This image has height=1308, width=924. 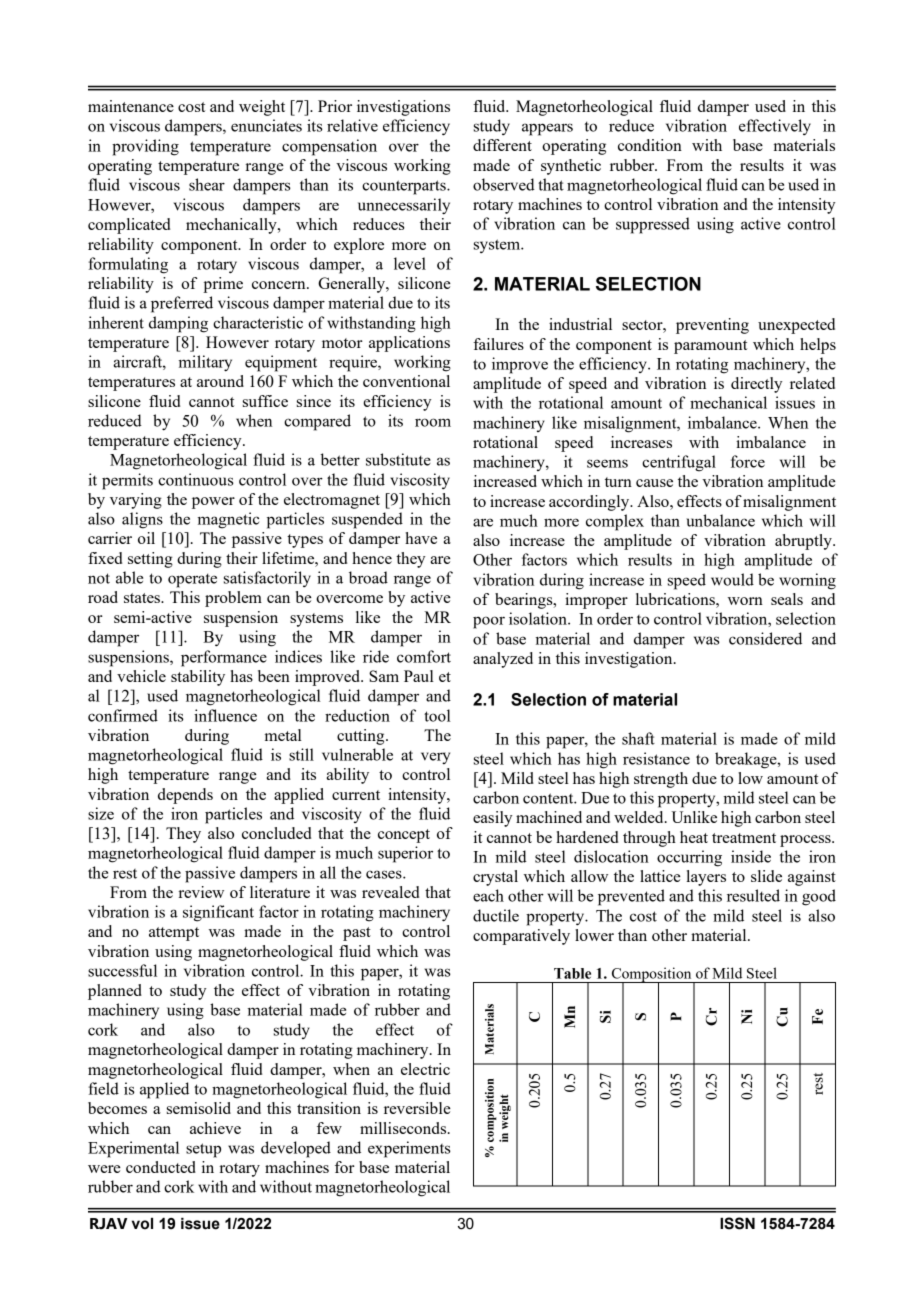 What do you see at coordinates (661, 780) in the image?
I see `strength` at bounding box center [661, 780].
